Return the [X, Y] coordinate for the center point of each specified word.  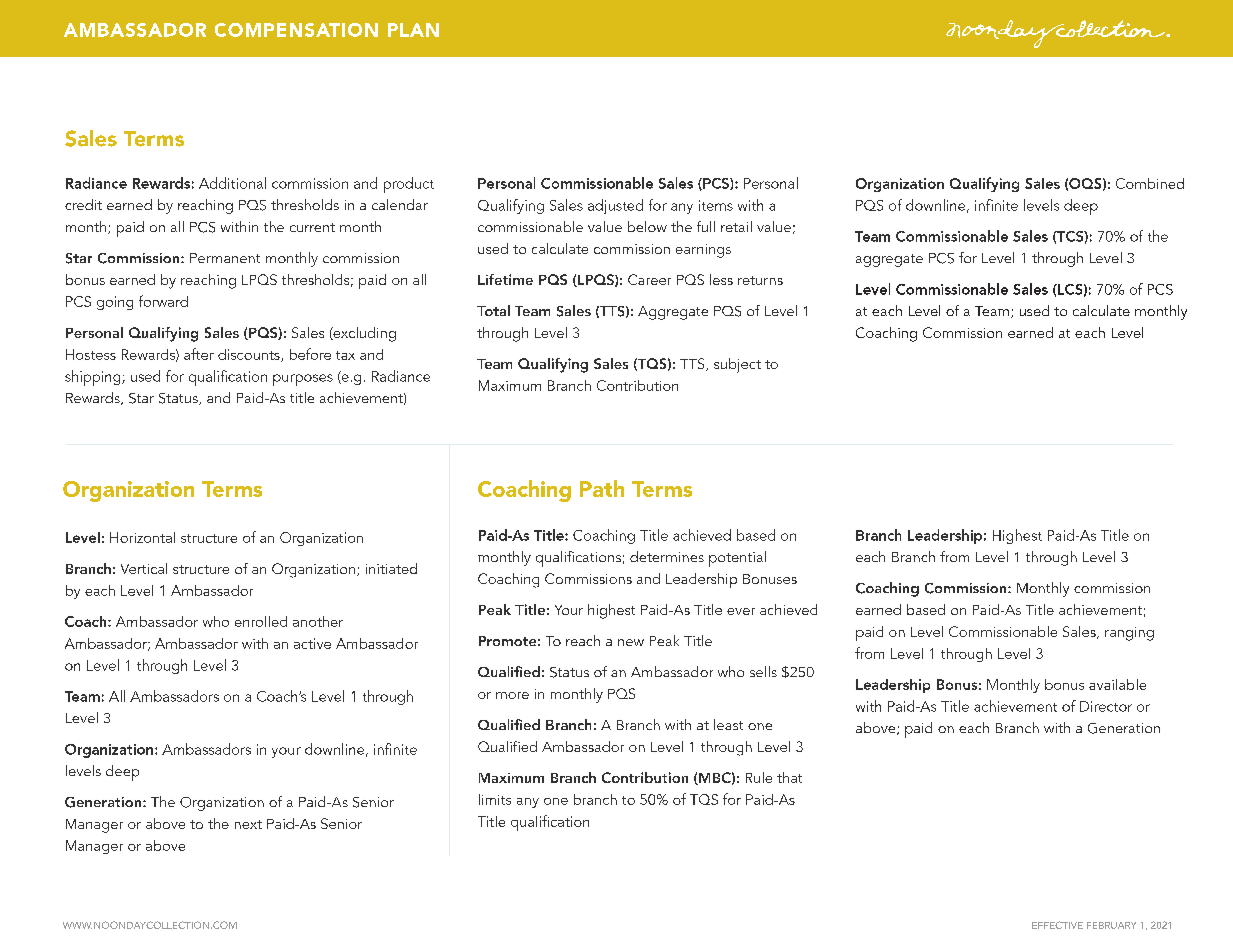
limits [495, 799]
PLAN [413, 30]
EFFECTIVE [1057, 925]
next [248, 824]
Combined [1150, 183]
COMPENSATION [296, 30]
